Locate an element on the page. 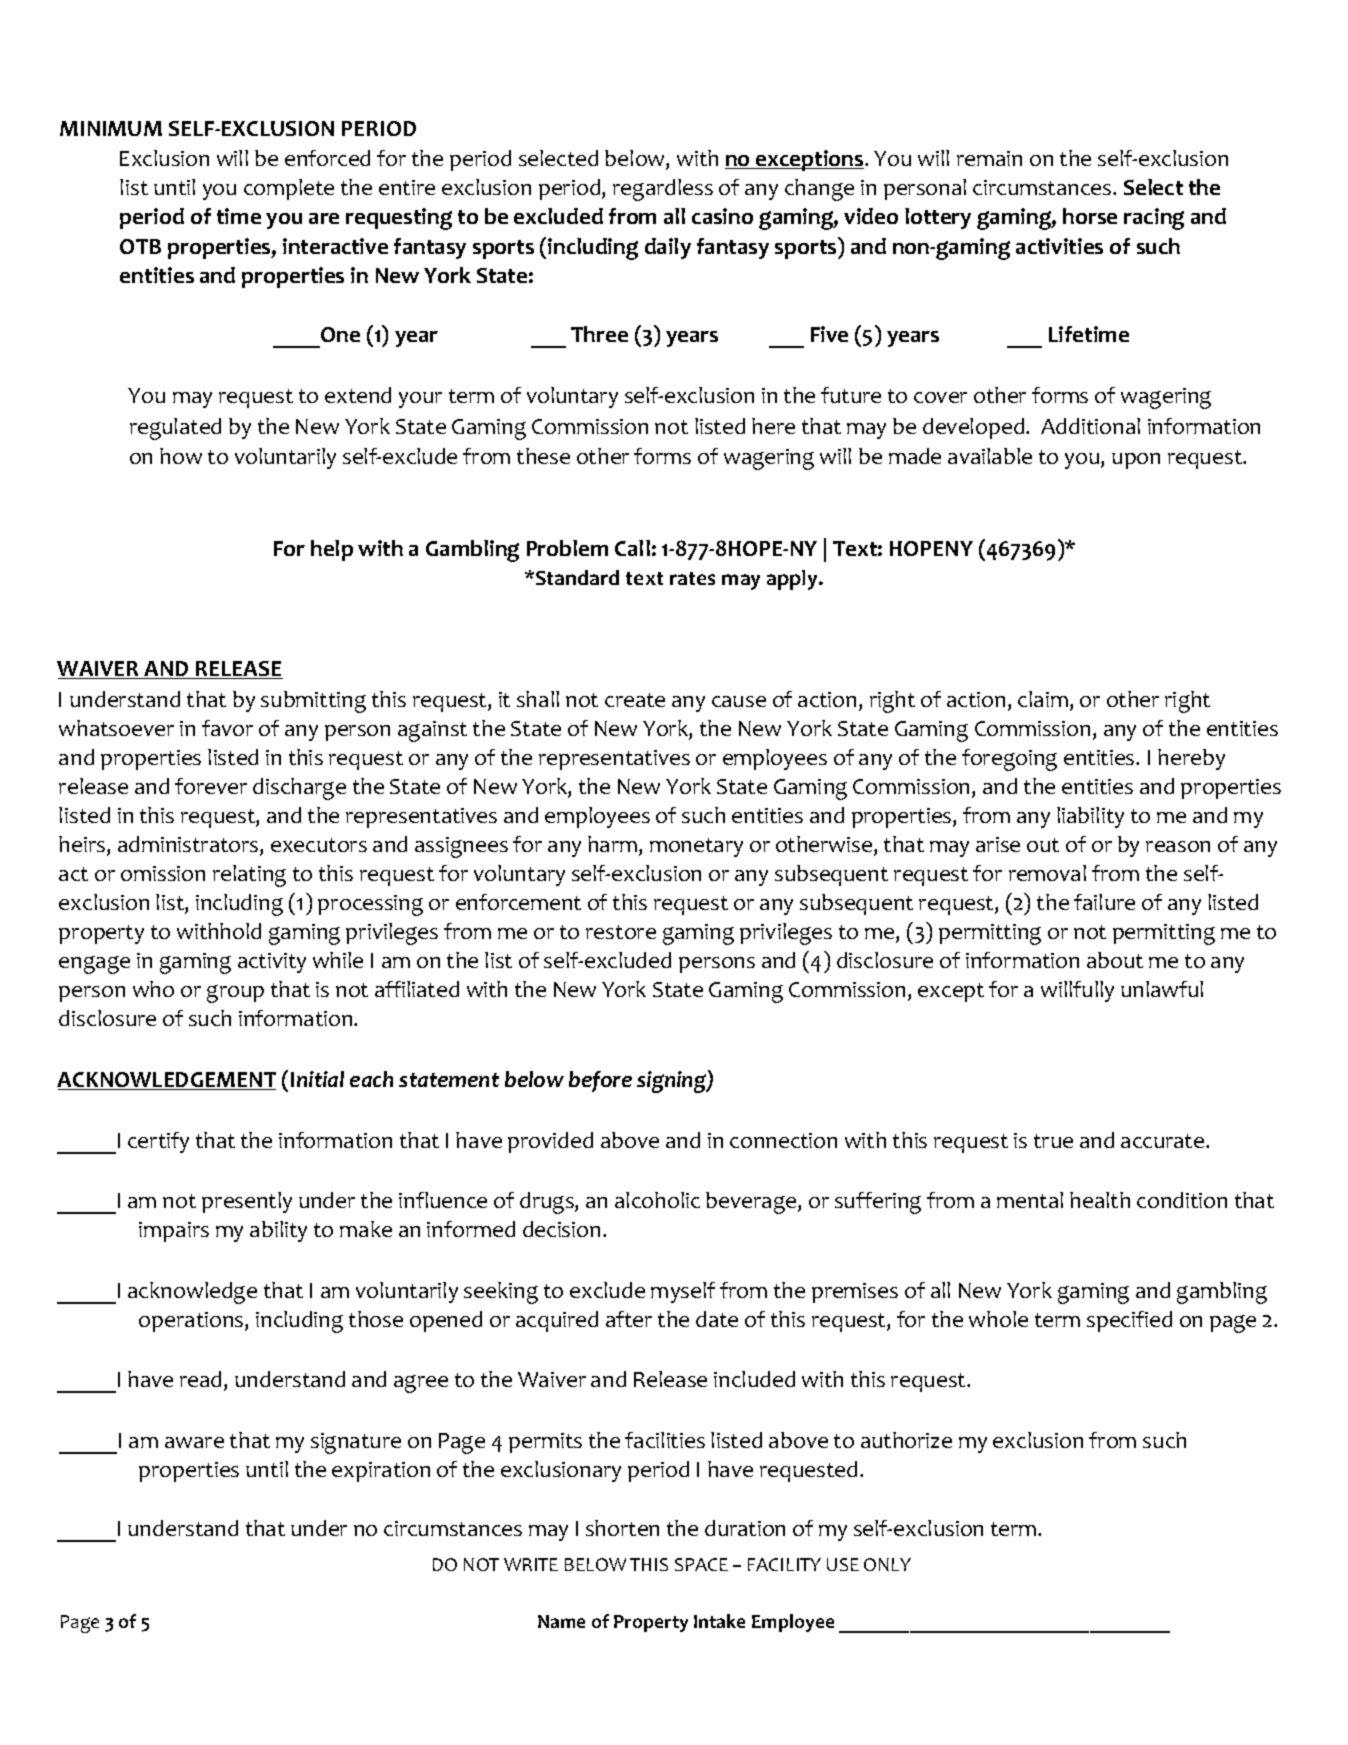 The image size is (1348, 1745). complete is located at coordinates (289, 189).
